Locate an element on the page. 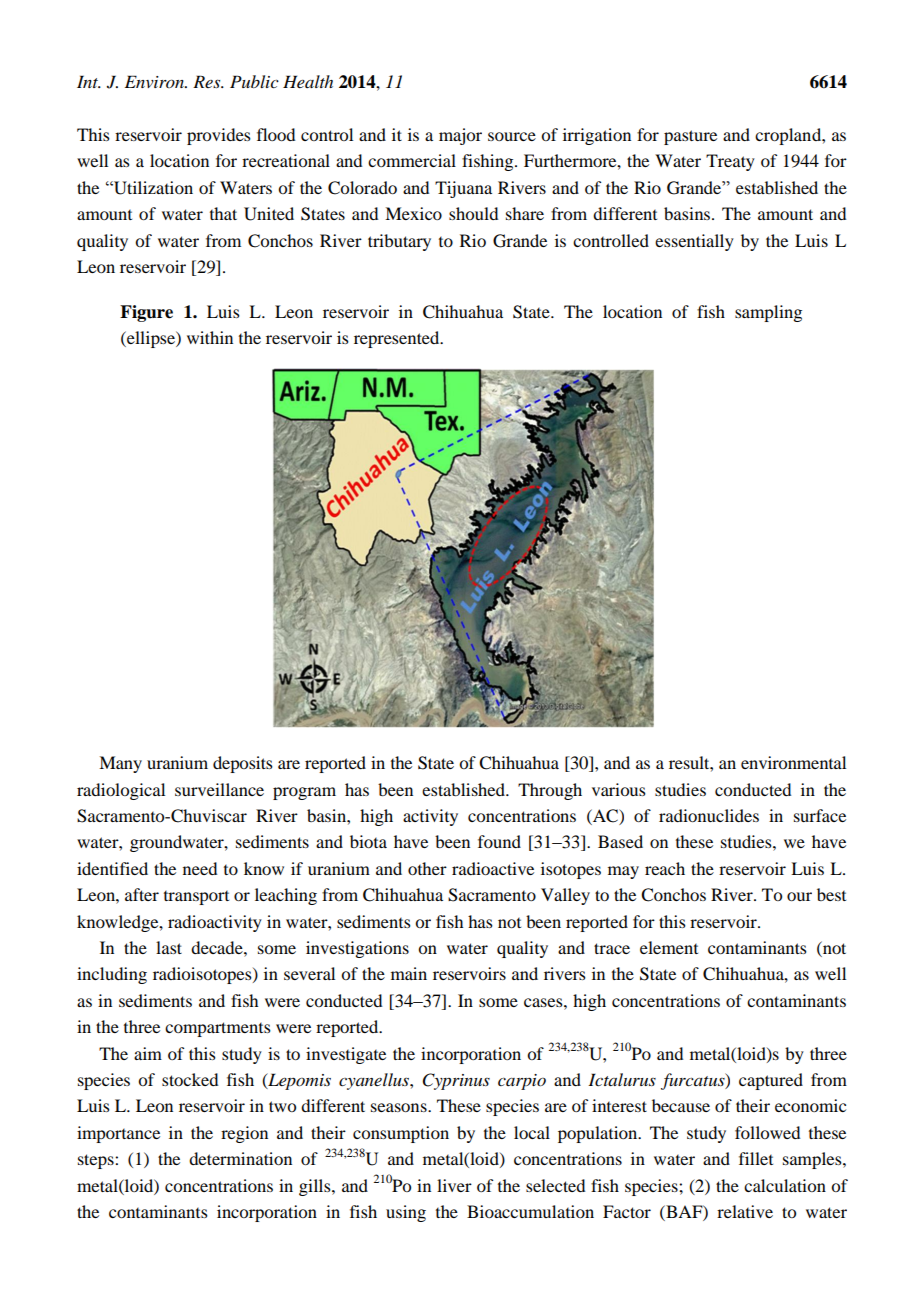 This page has height=1307, width=924. Through is located at coordinates (550, 791).
